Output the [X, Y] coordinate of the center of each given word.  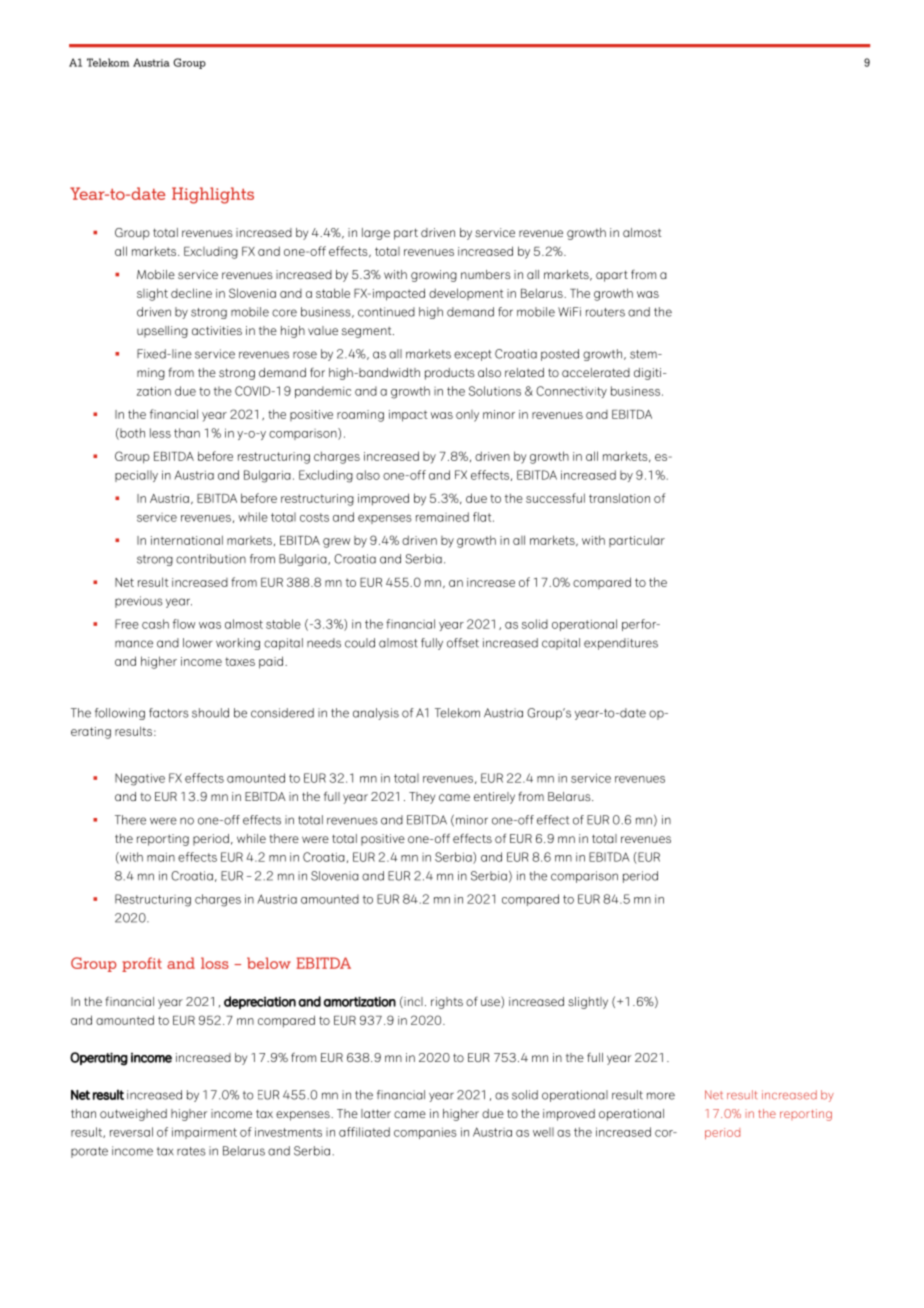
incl [412, 1002]
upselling [162, 332]
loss [215, 963]
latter [376, 1113]
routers [605, 312]
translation [619, 498]
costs [314, 517]
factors [169, 713]
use [491, 1003]
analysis [376, 714]
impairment [204, 1133]
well [543, 1132]
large [376, 234]
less [160, 433]
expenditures [621, 644]
